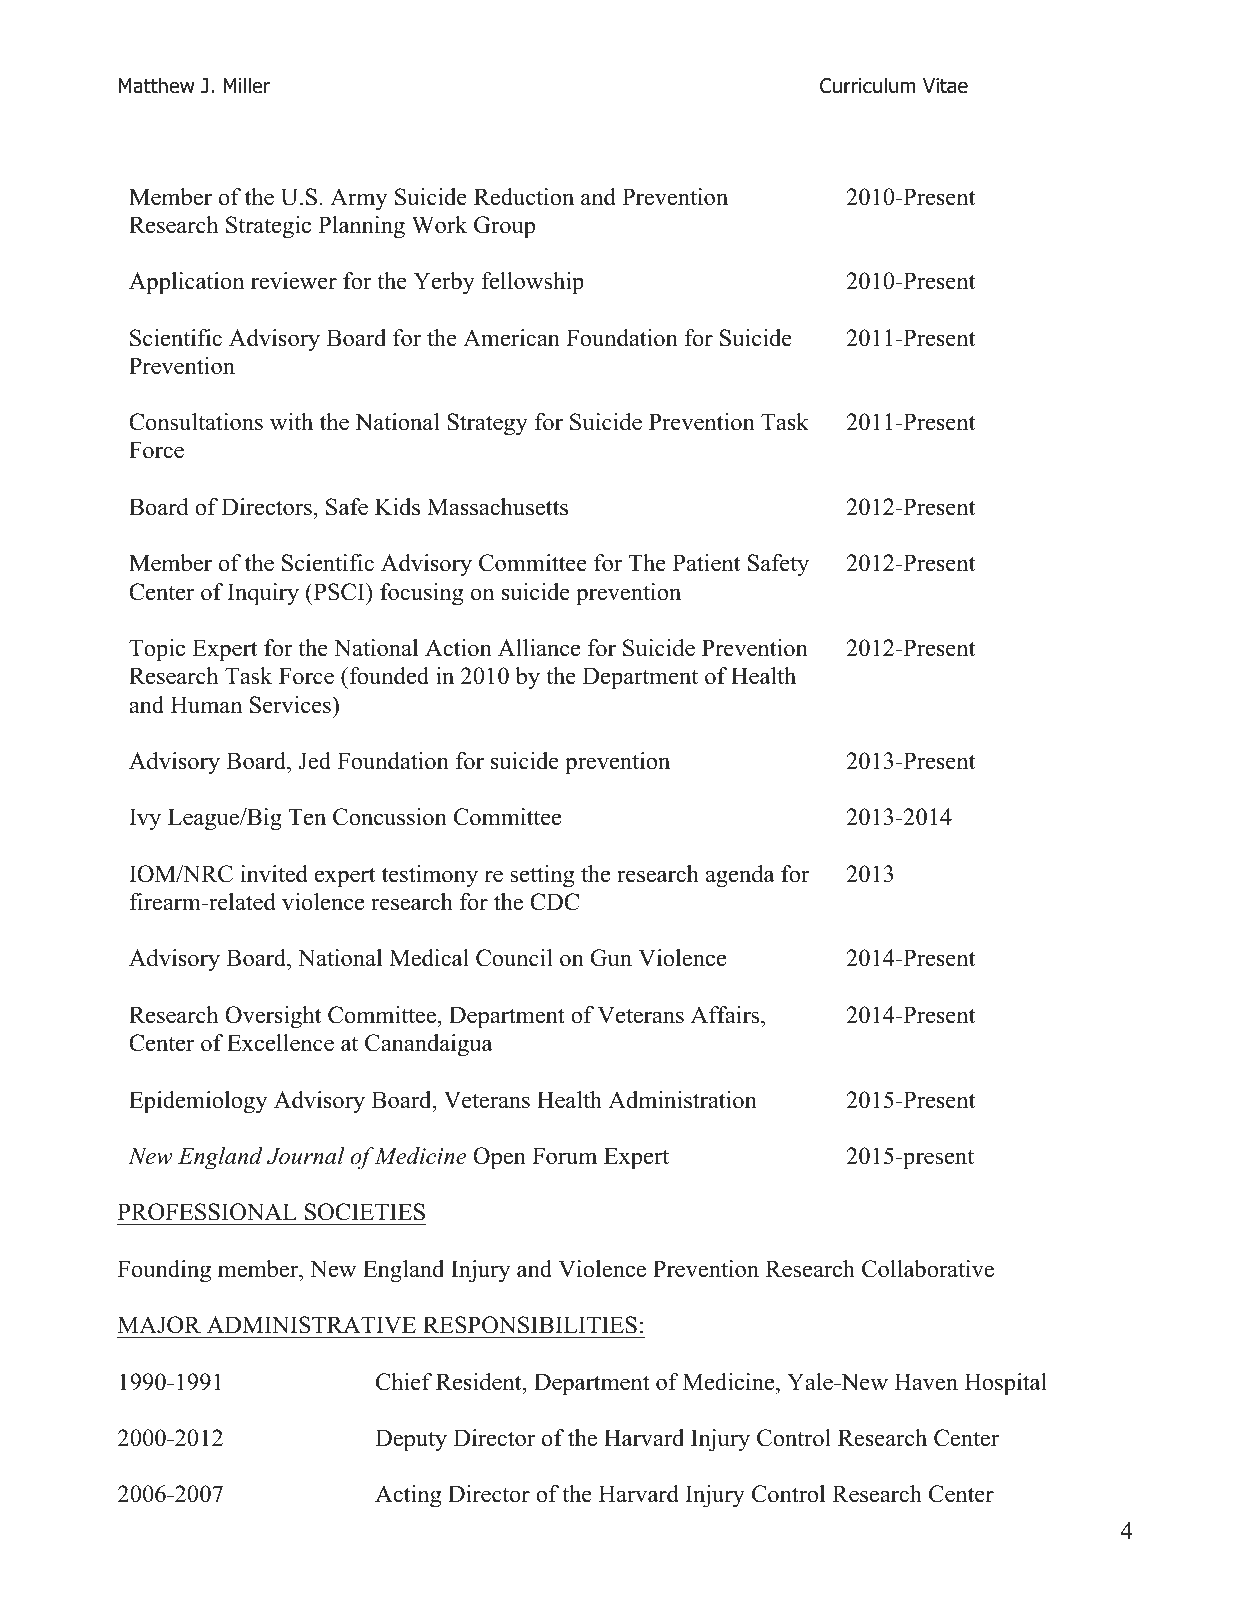 The width and height of the screenshot is (1251, 1619). I want to click on agenda, so click(740, 876).
